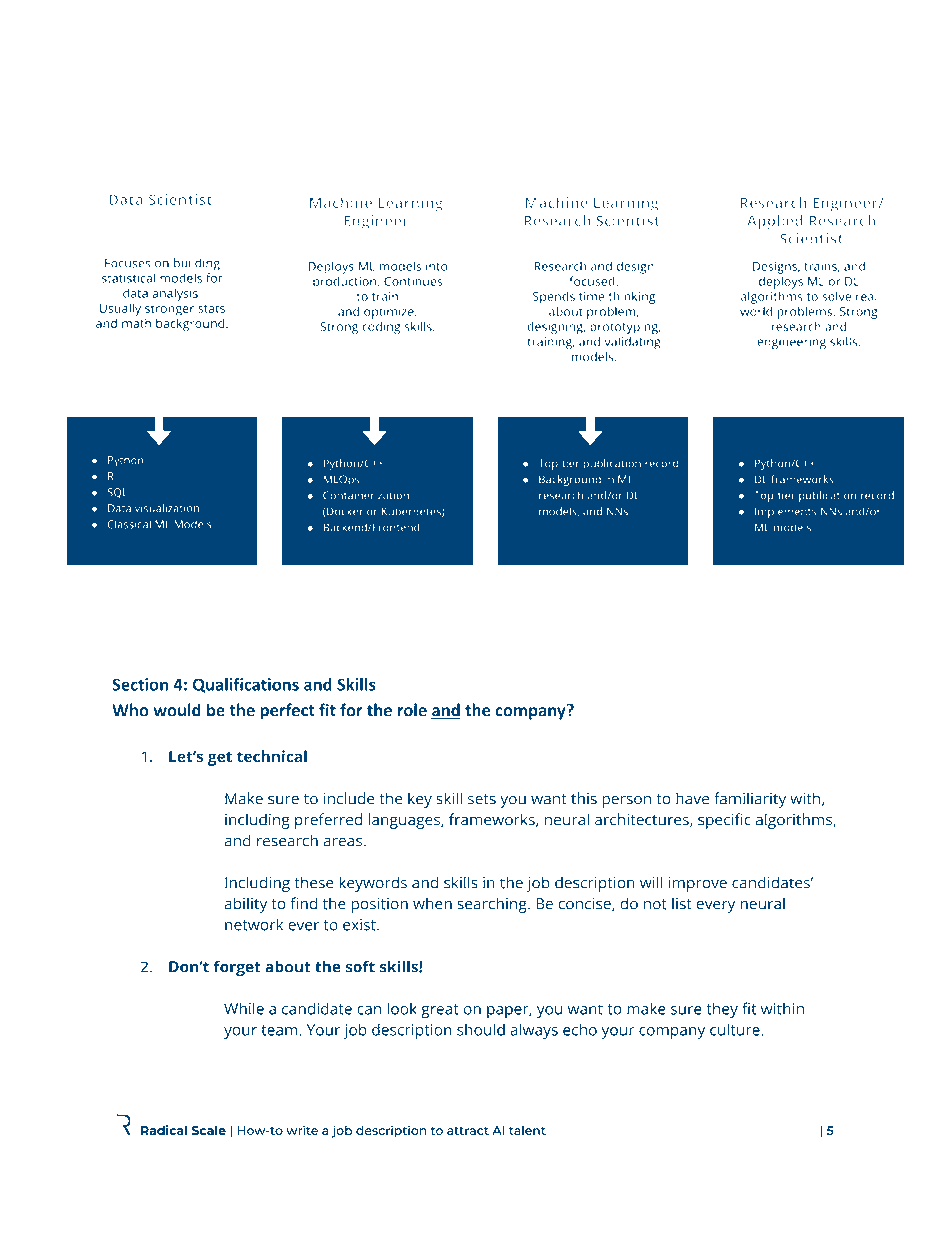  Describe the element at coordinates (209, 1130) in the screenshot. I see `Scale` at that location.
